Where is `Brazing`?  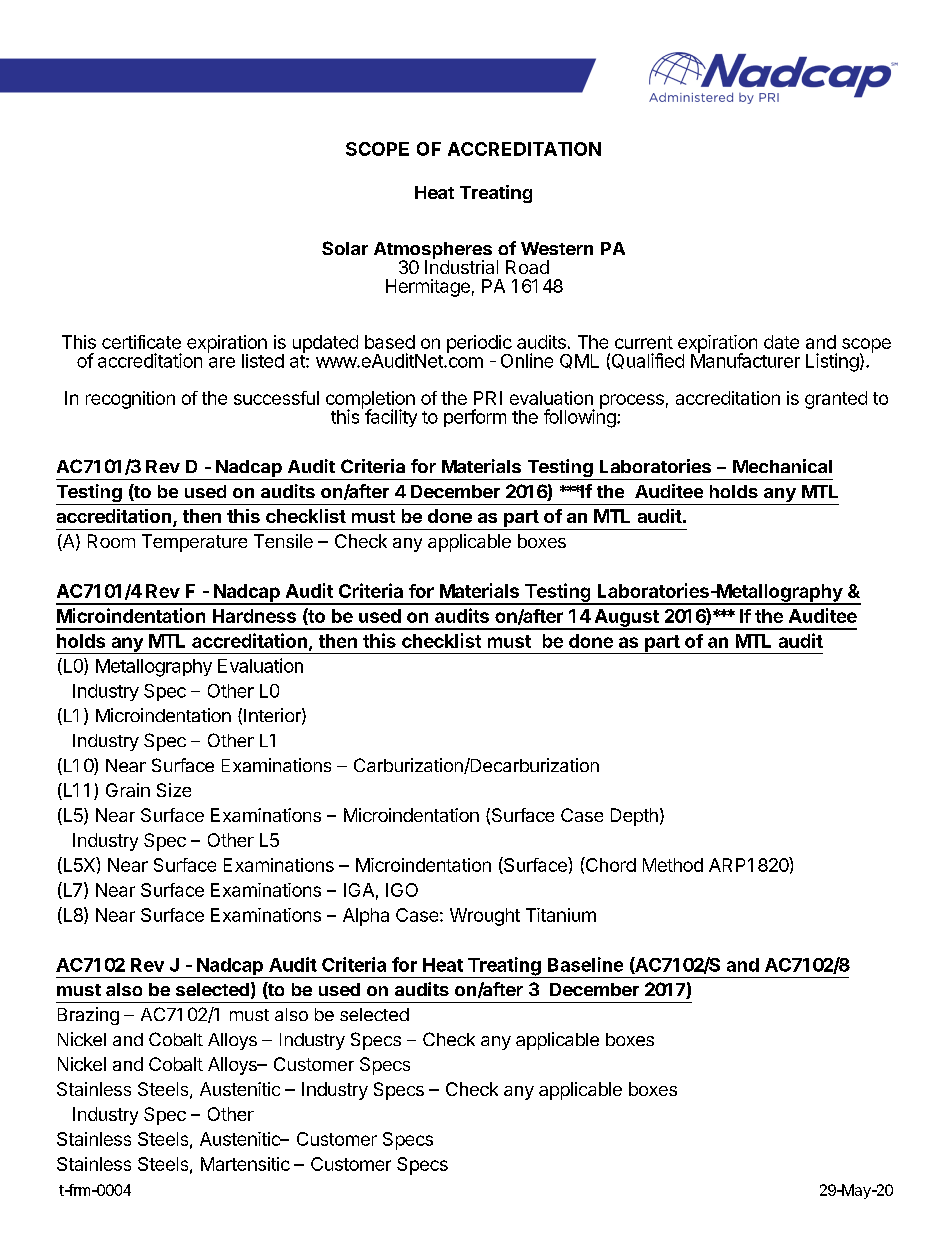 Brazing is located at coordinates (88, 1016).
